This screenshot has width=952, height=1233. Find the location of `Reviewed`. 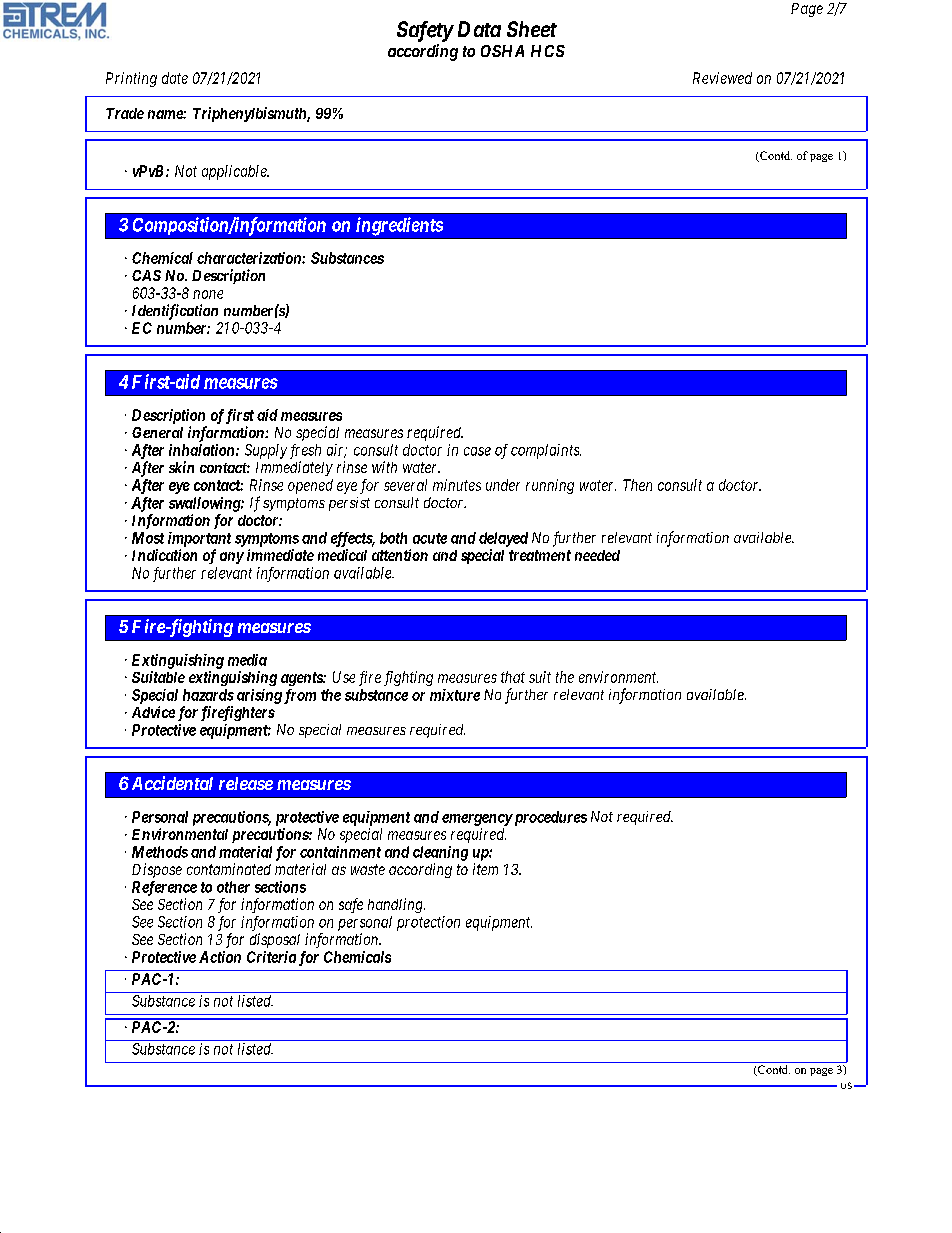

Reviewed is located at coordinates (722, 78).
